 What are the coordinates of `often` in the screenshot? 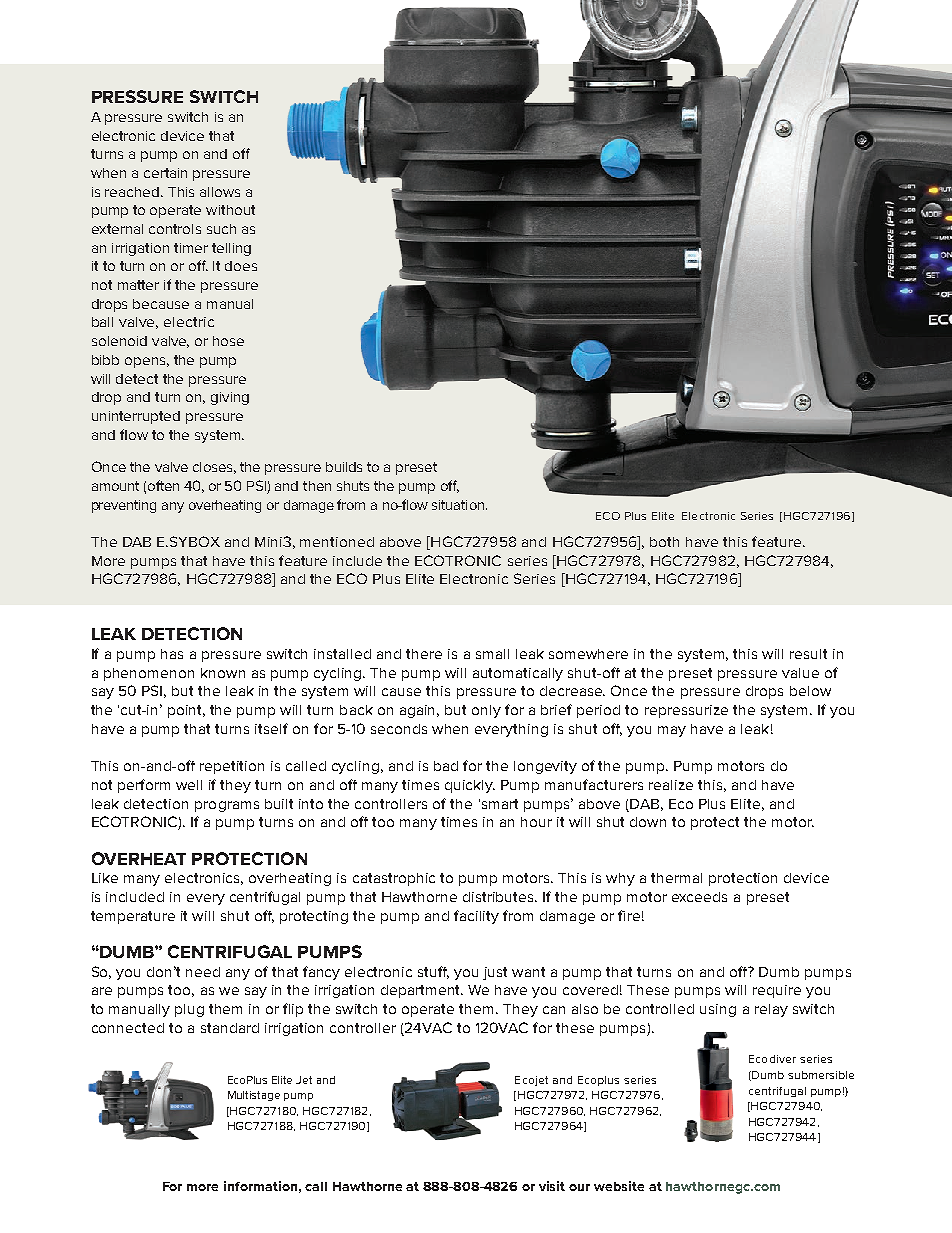 It's located at (163, 485).
